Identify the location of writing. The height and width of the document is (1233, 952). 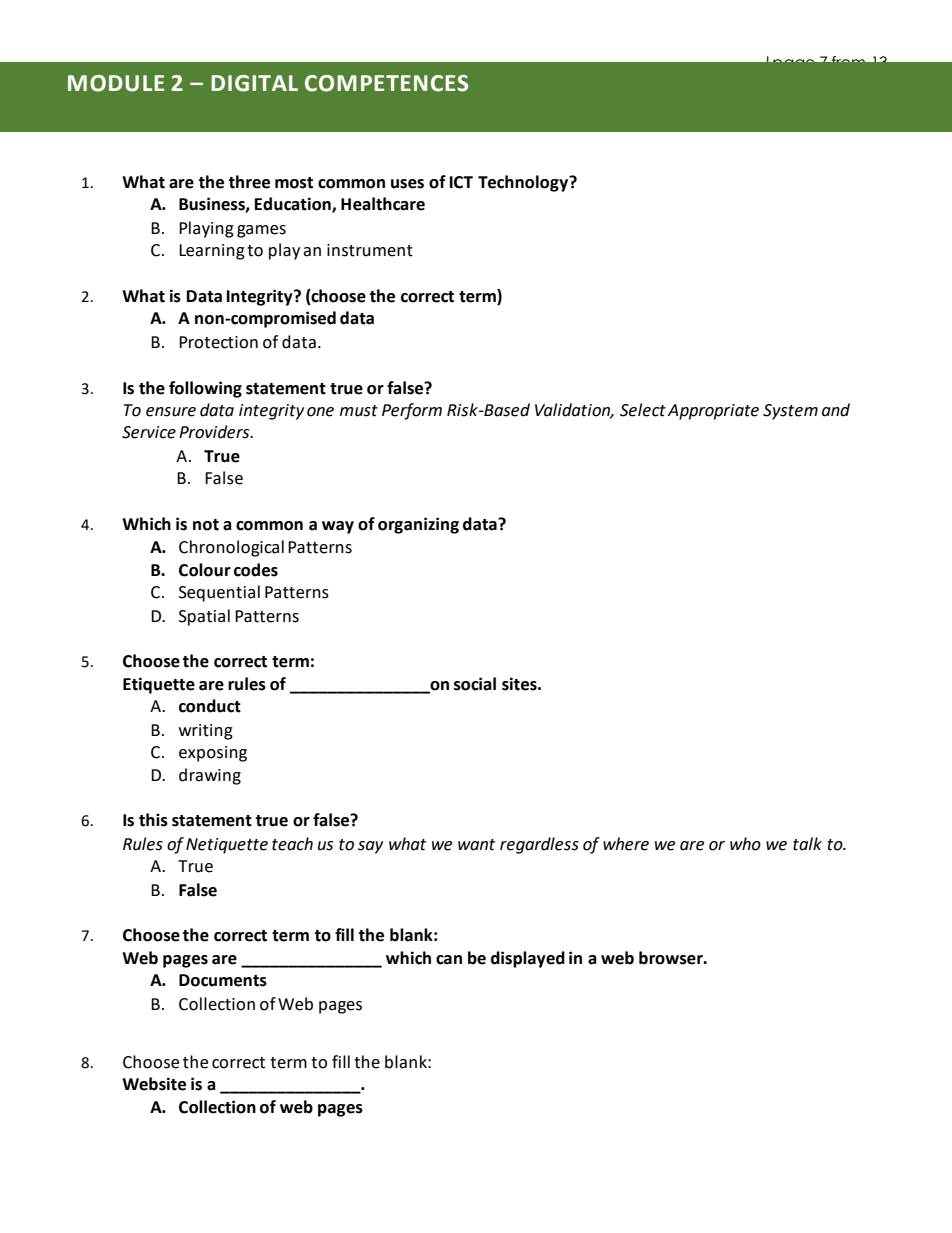
(206, 732).
